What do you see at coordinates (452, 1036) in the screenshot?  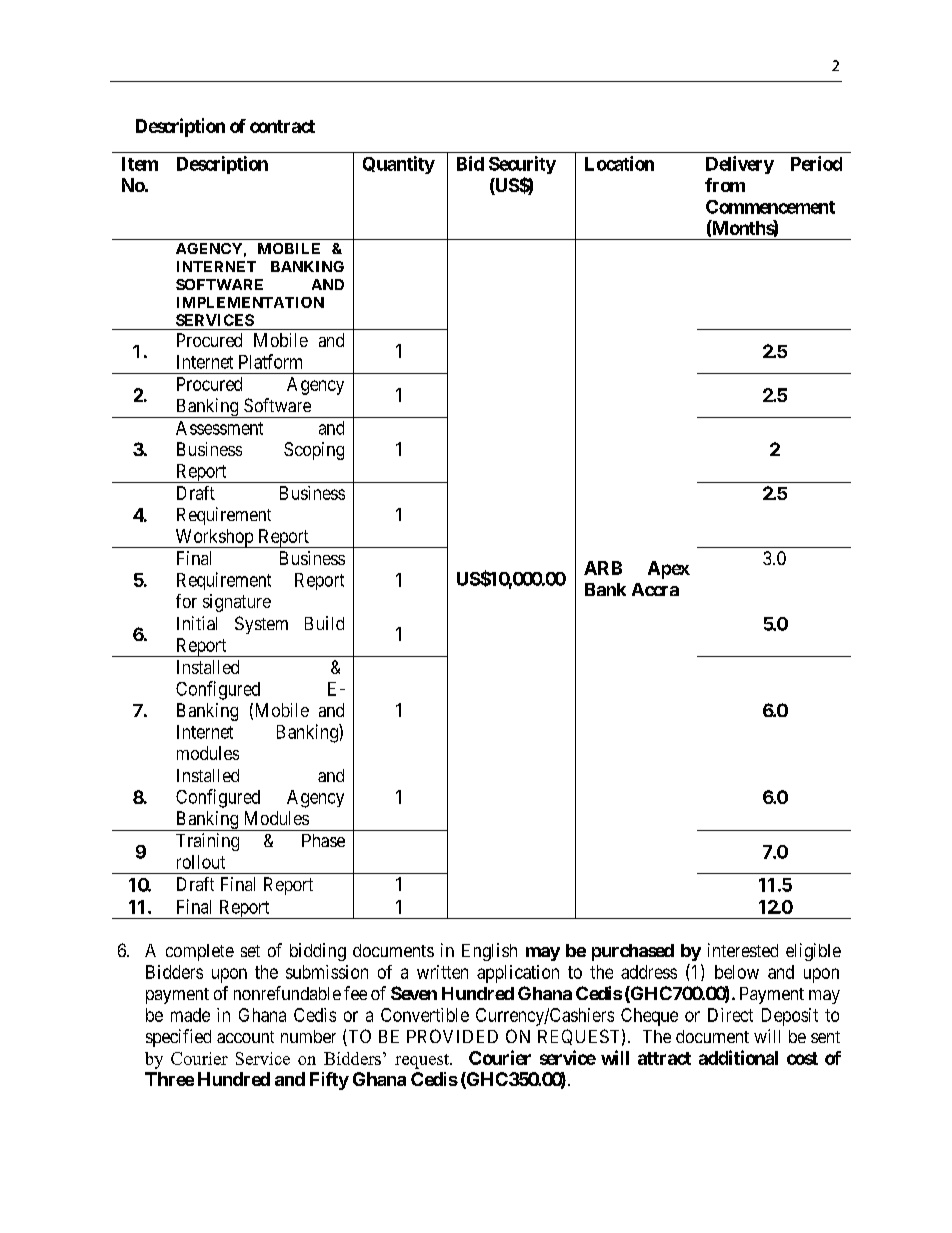 I see `PROVIDED` at bounding box center [452, 1036].
